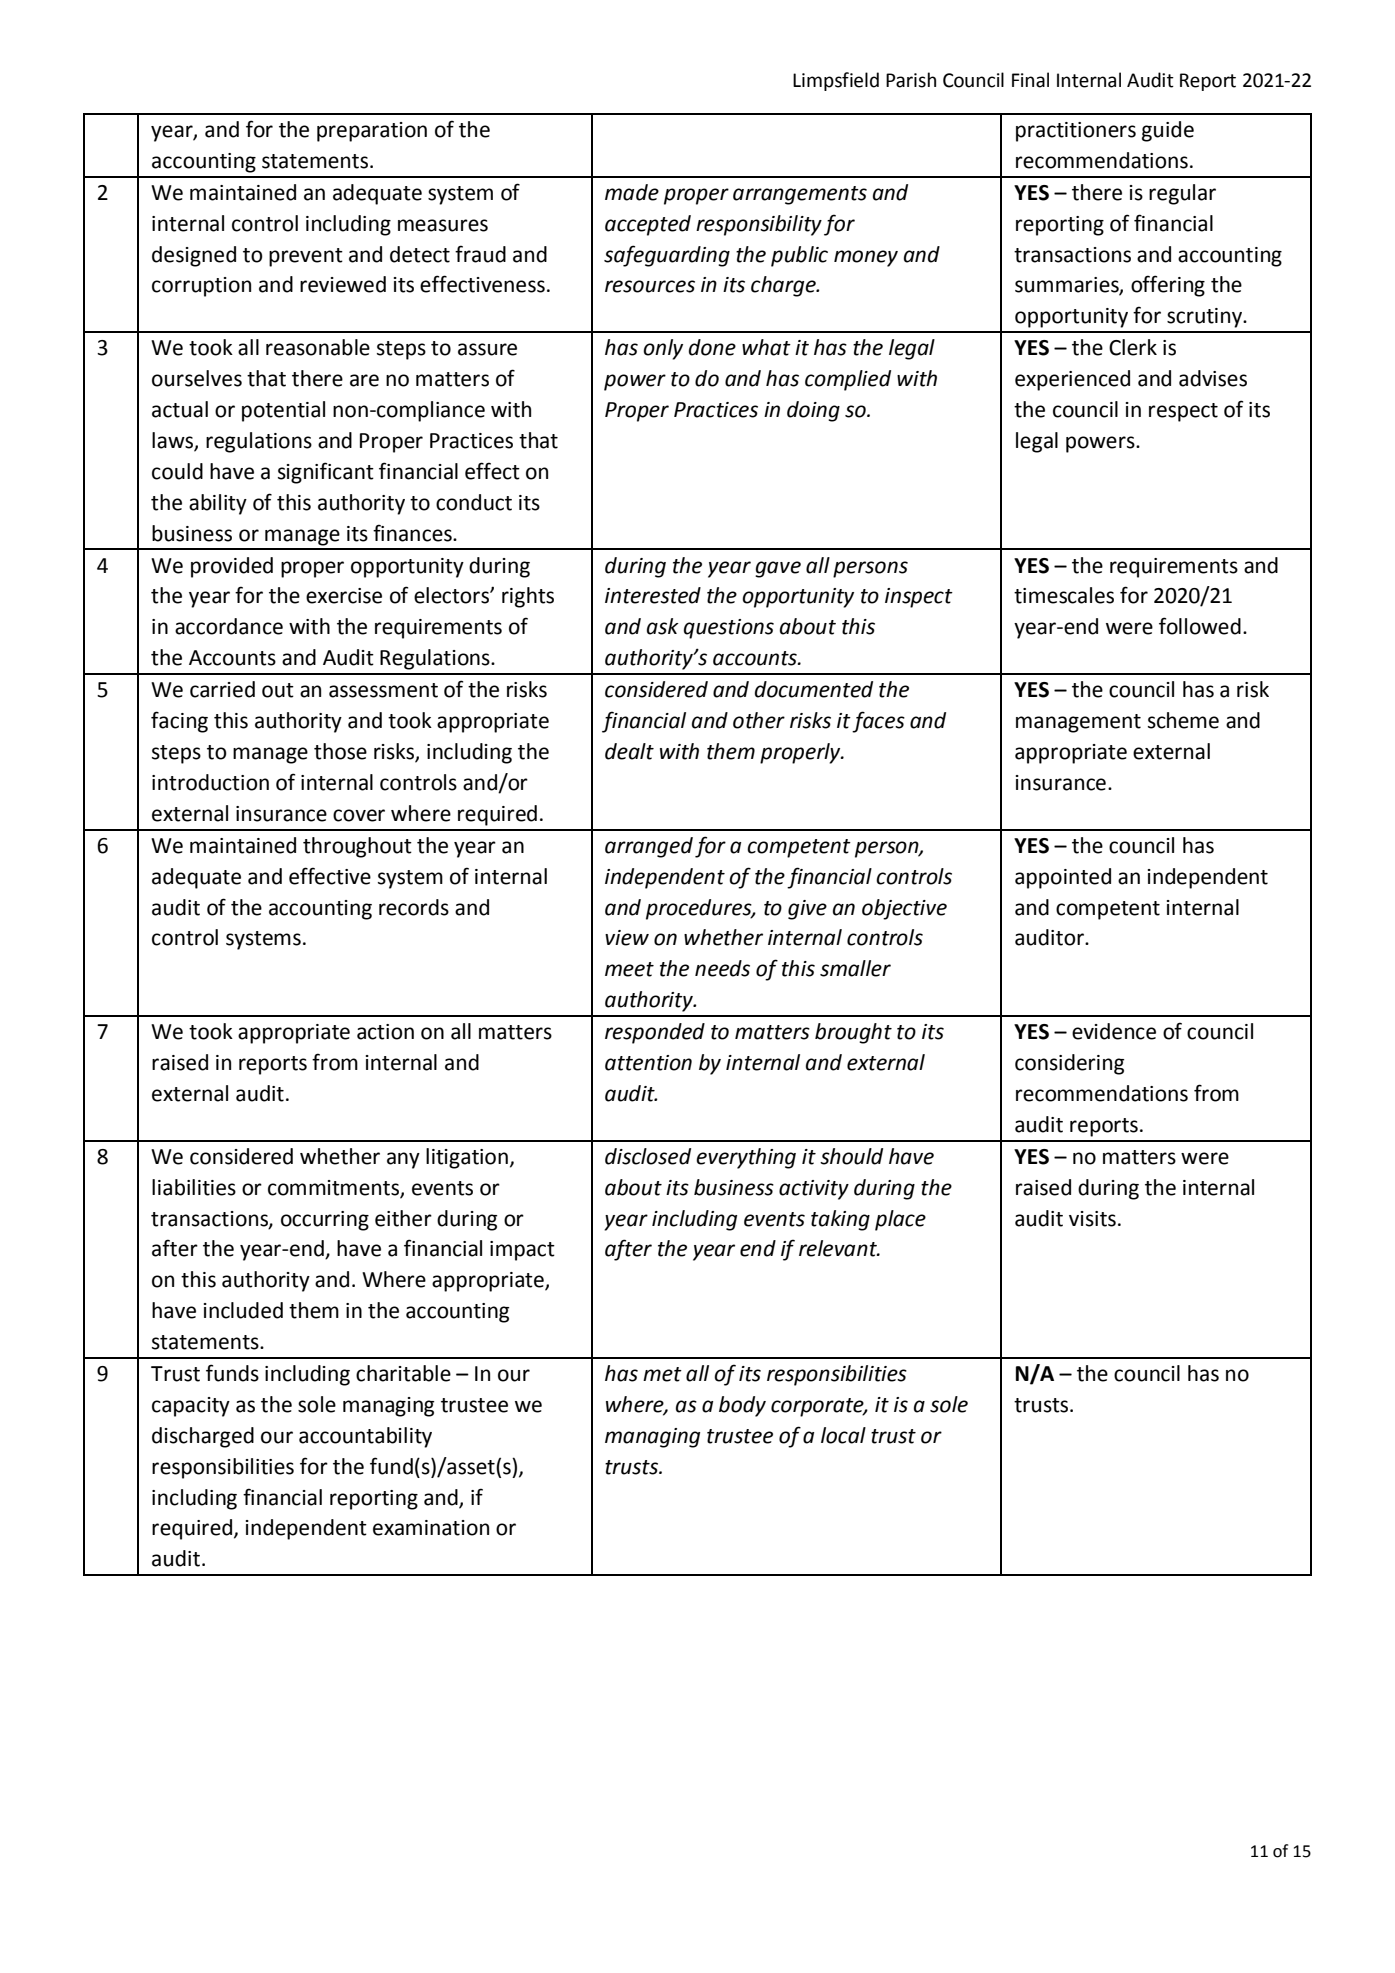  I want to click on preparation, so click(372, 132).
